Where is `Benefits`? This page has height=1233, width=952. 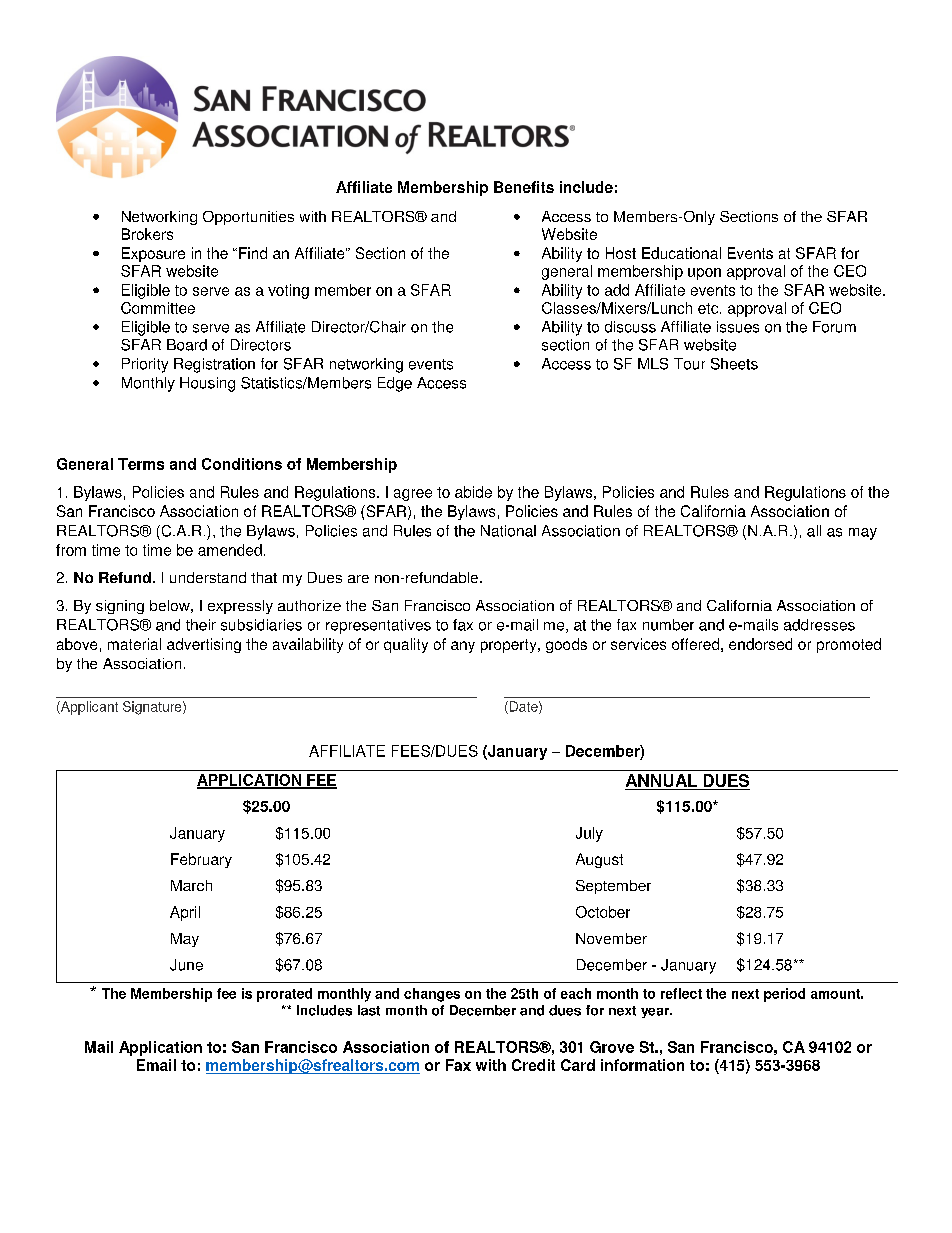 Benefits is located at coordinates (524, 187).
